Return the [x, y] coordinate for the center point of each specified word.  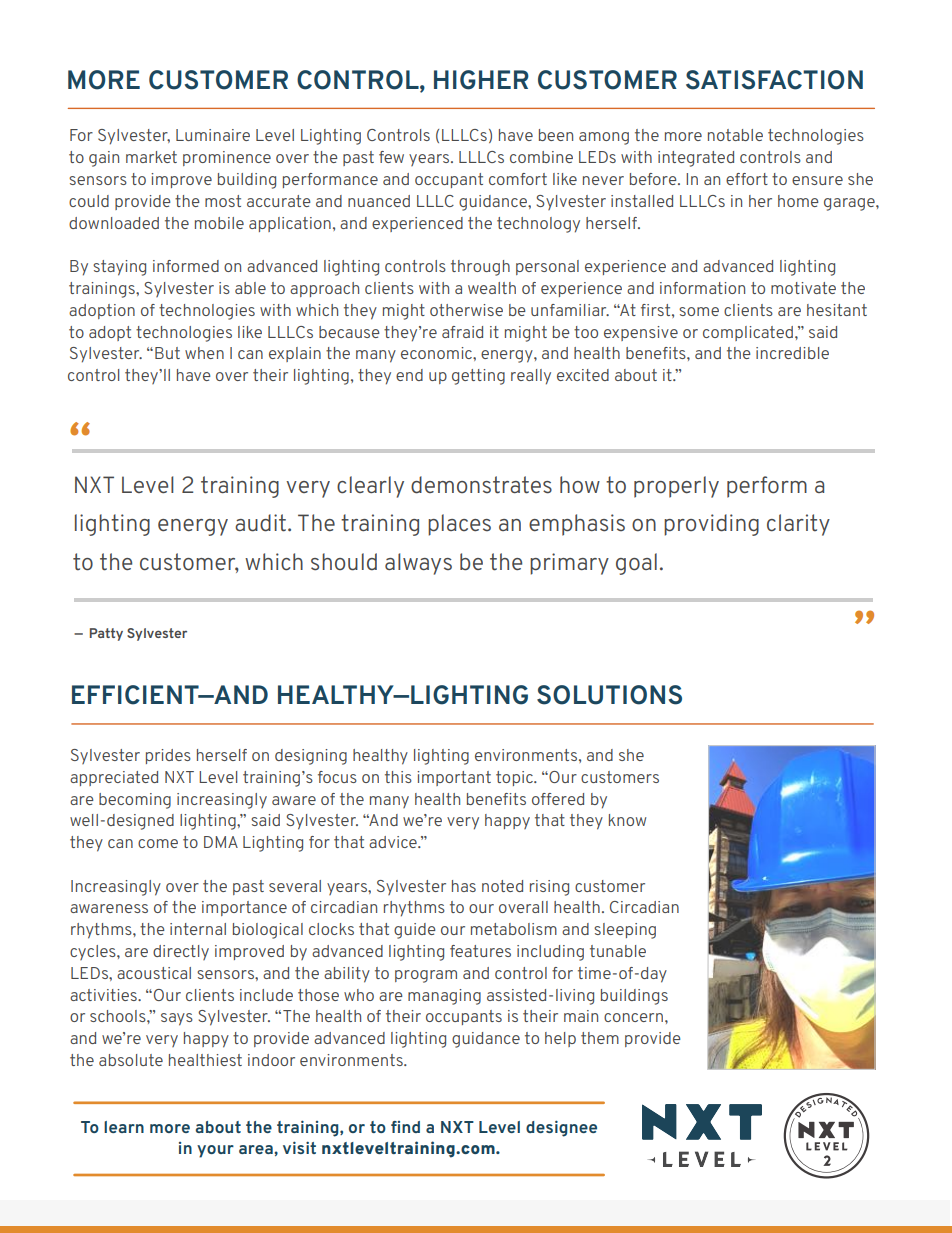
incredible [792, 353]
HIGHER [481, 80]
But [167, 353]
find [405, 1127]
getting [478, 377]
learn [124, 1127]
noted [502, 886]
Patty [106, 634]
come [158, 843]
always [418, 564]
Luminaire [213, 135]
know [627, 820]
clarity [798, 525]
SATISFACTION [774, 80]
